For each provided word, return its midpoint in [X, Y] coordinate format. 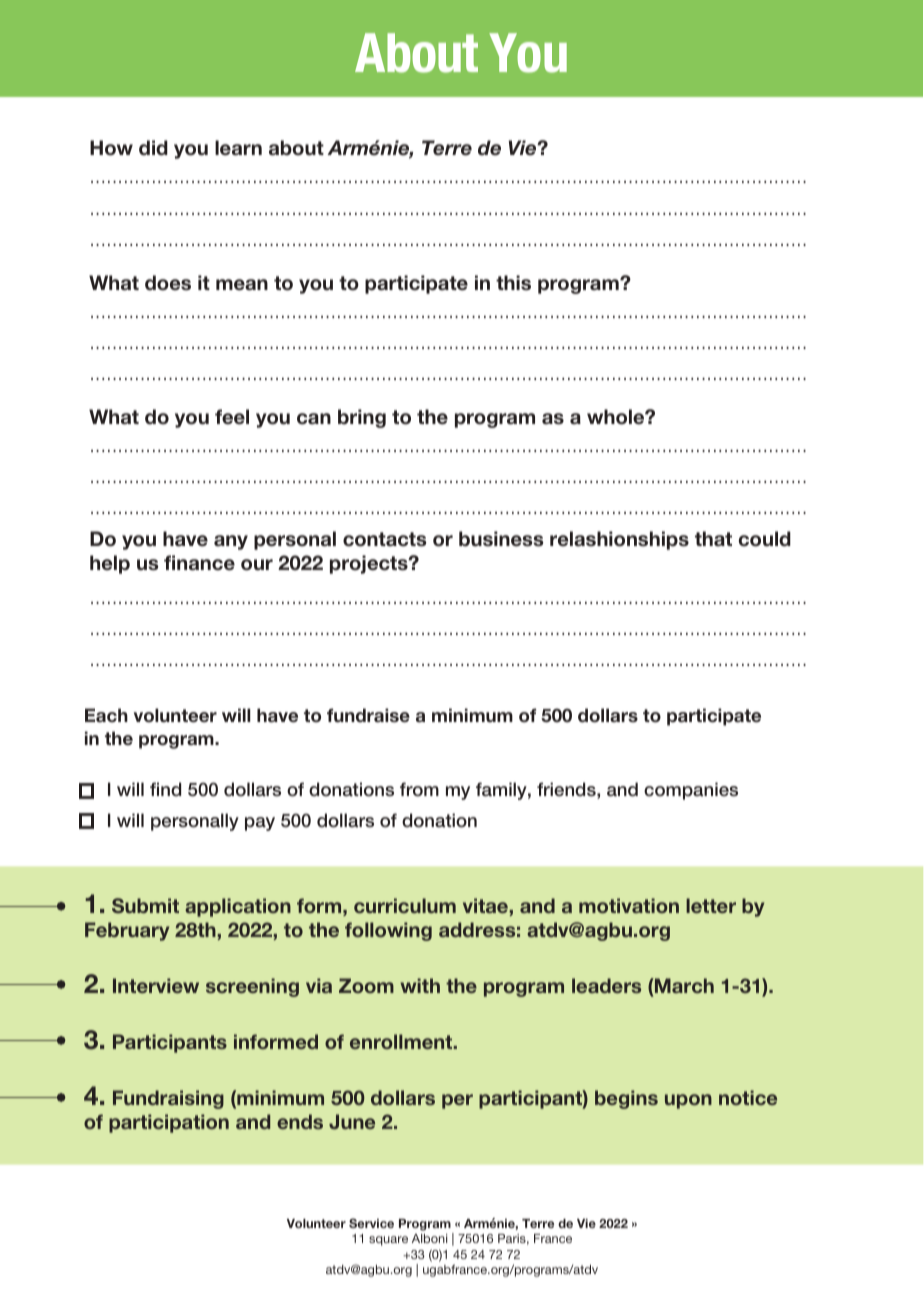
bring [362, 418]
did [153, 148]
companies [691, 791]
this [513, 283]
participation [169, 1123]
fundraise [368, 715]
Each [106, 715]
